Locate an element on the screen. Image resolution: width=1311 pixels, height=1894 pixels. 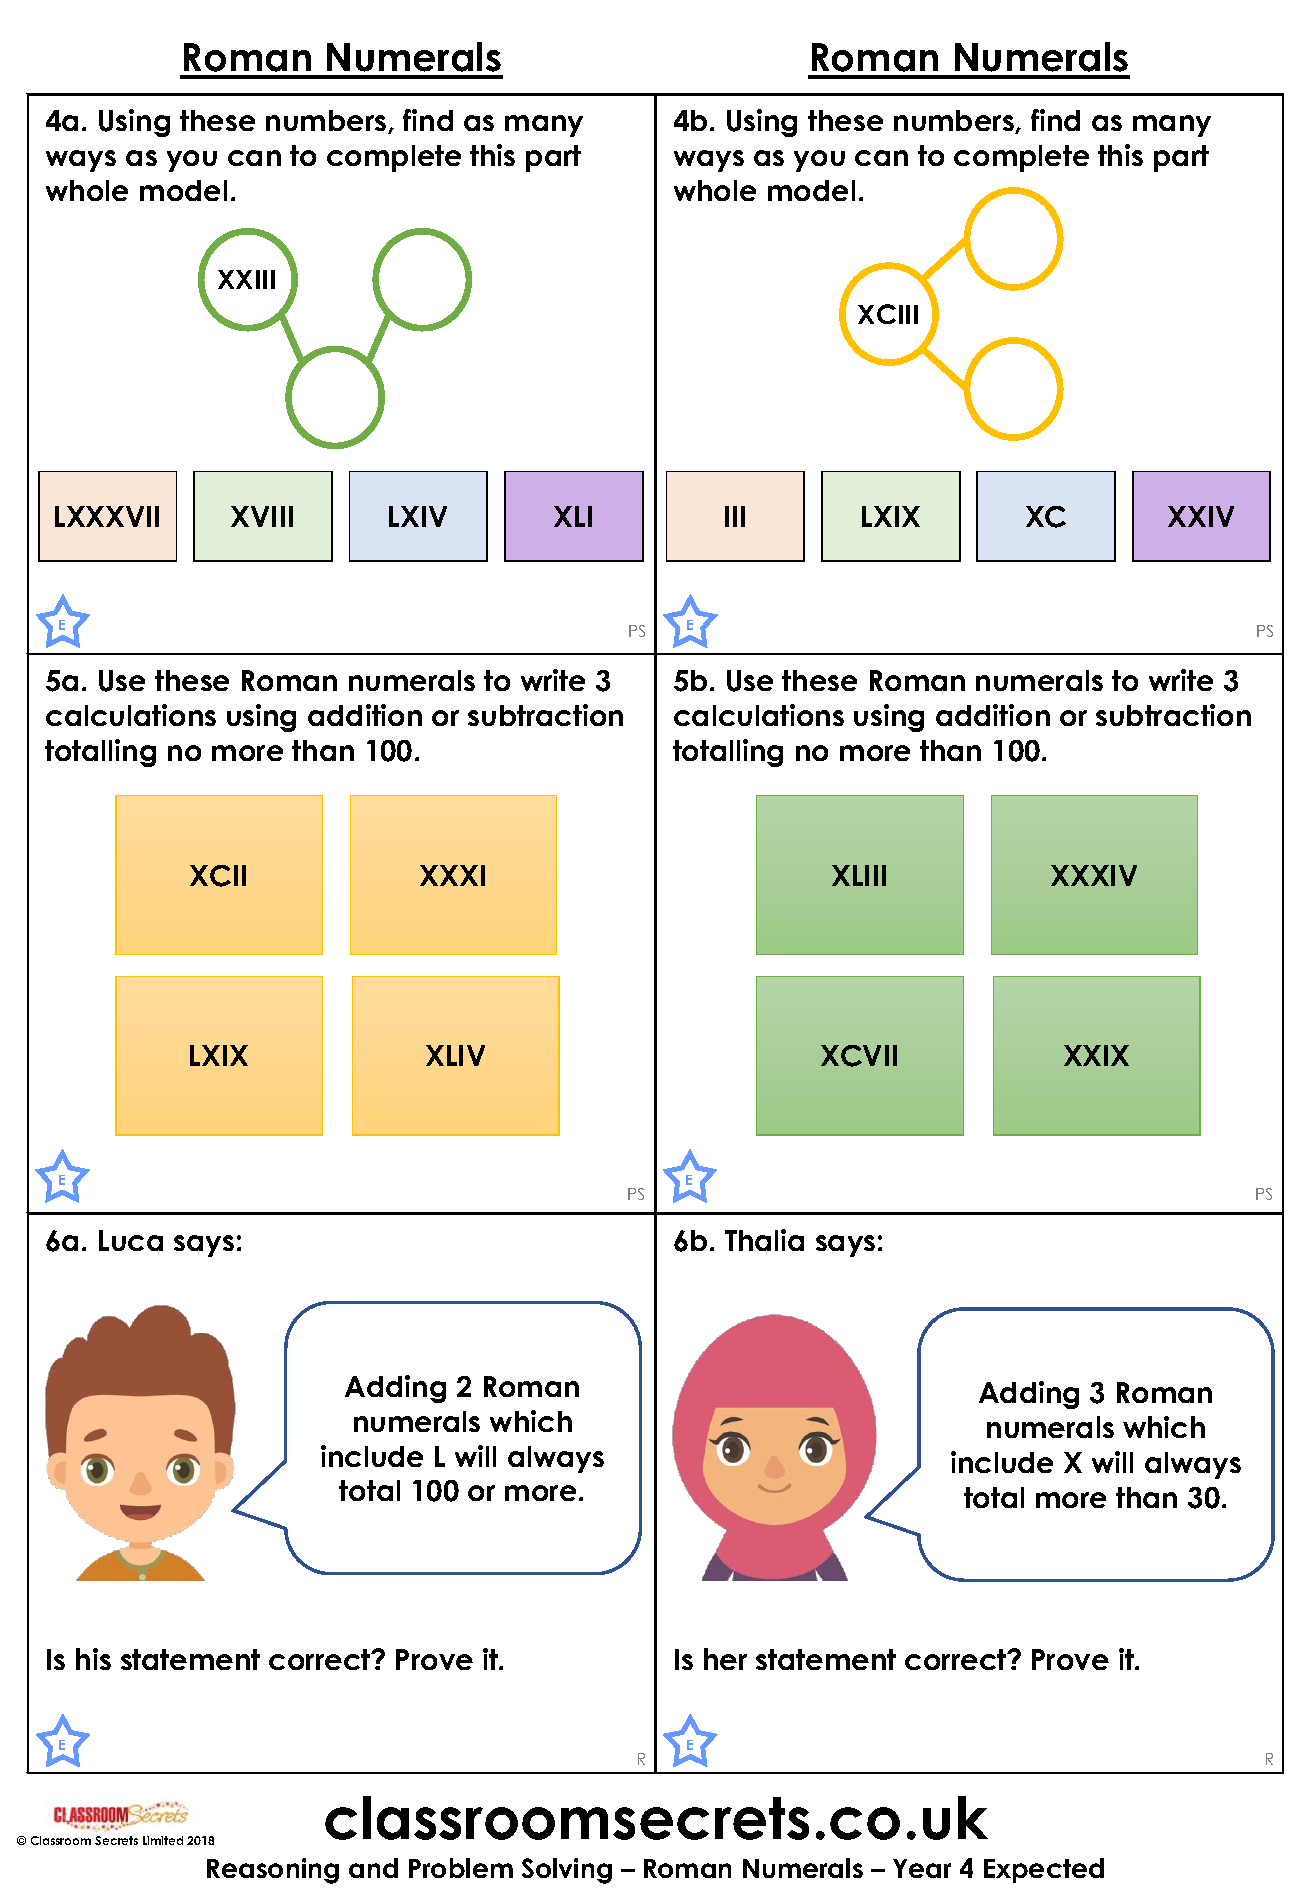
Luca is located at coordinates (131, 1240).
